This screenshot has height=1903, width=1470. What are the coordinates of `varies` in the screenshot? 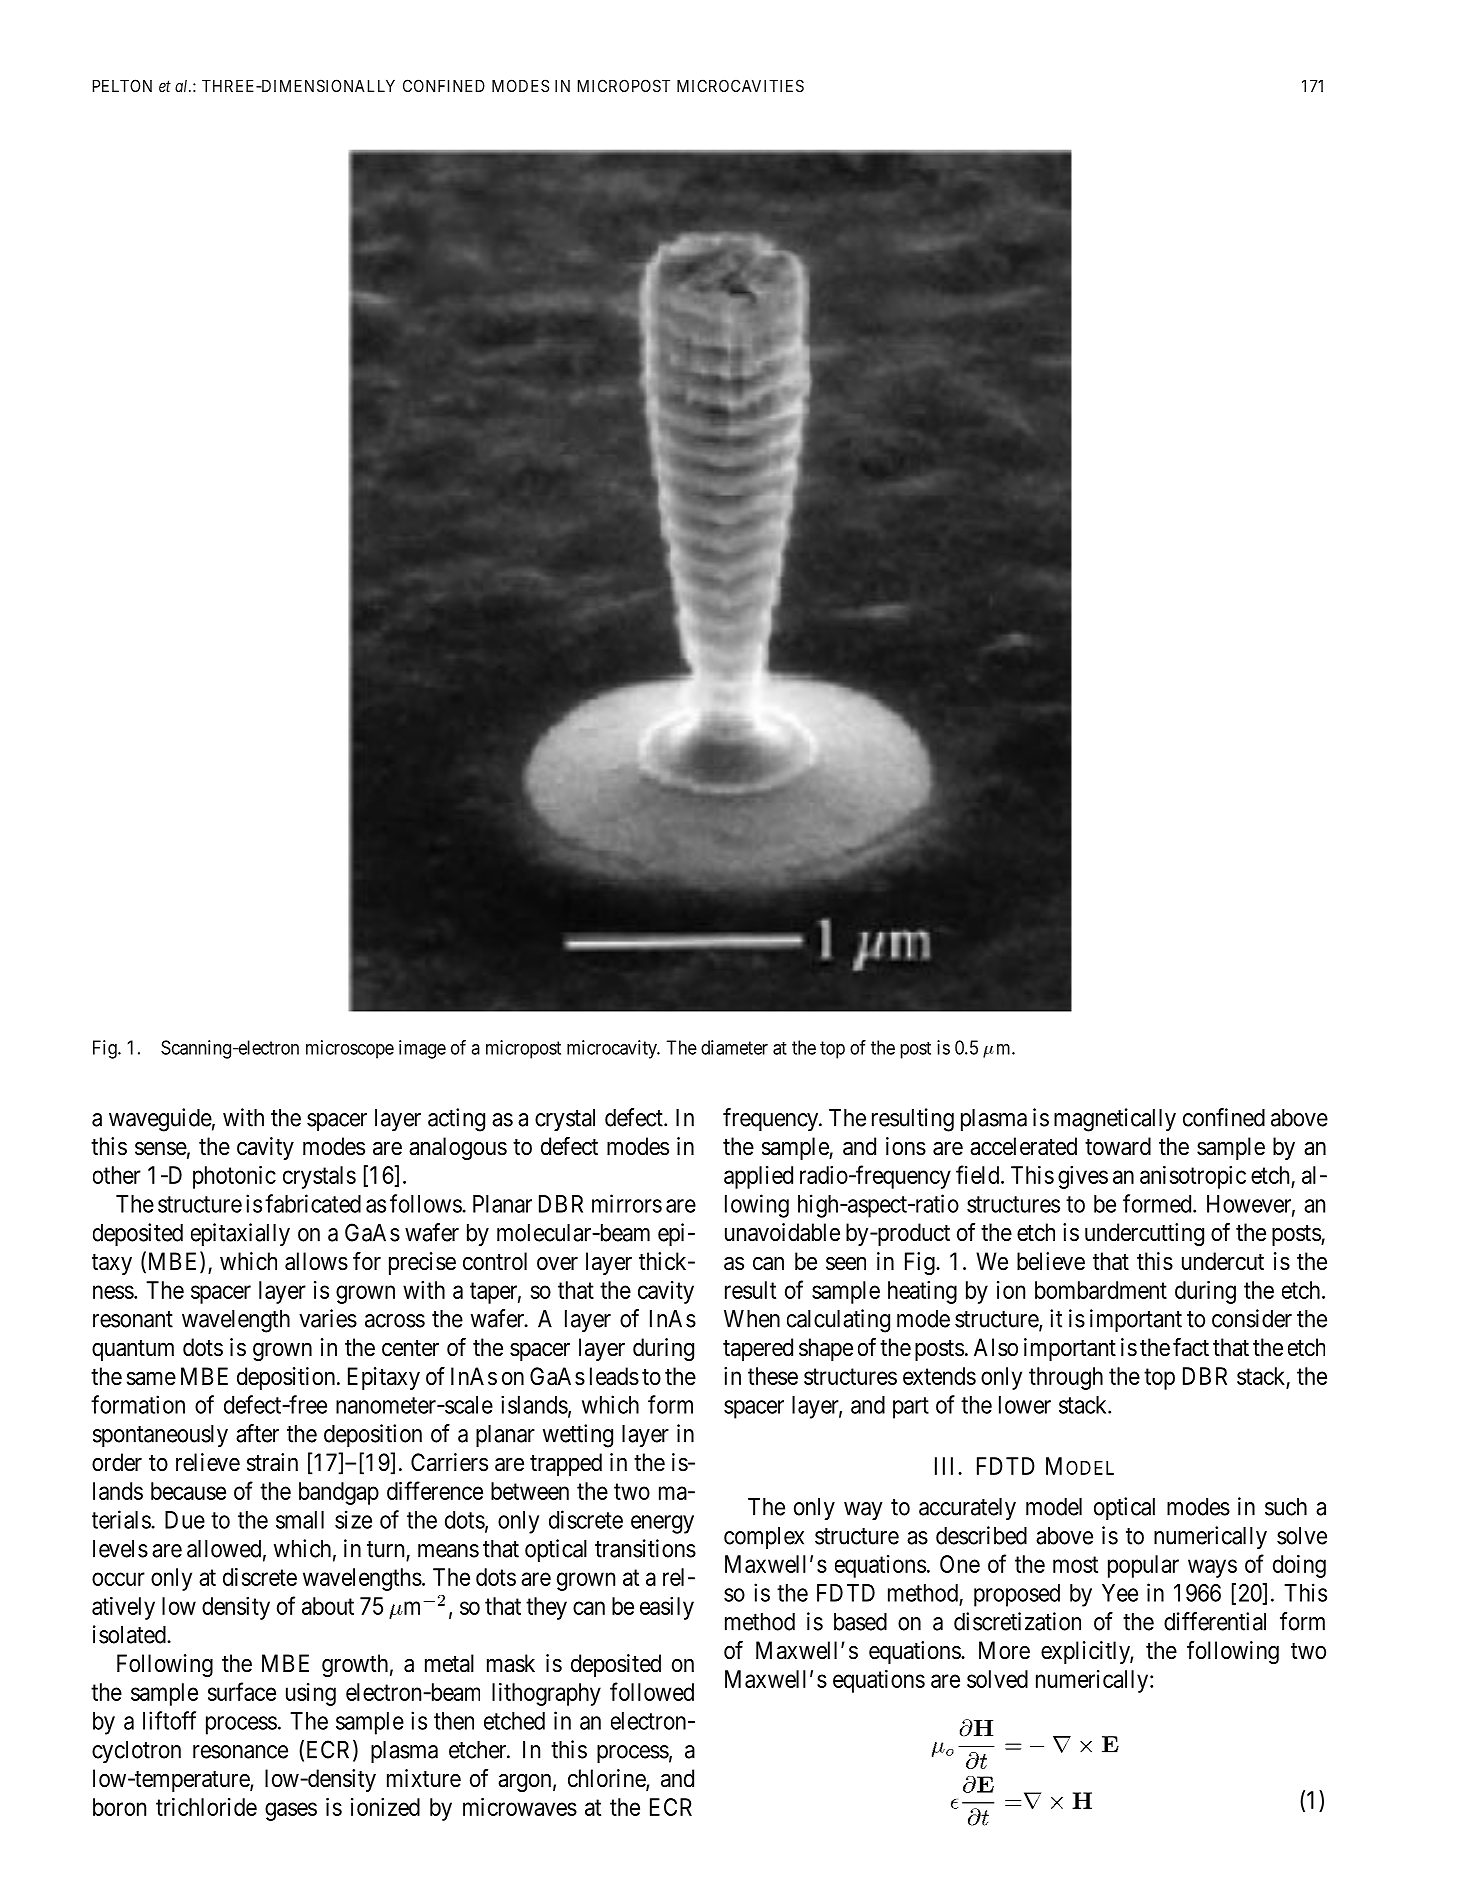 It's located at (328, 1318).
